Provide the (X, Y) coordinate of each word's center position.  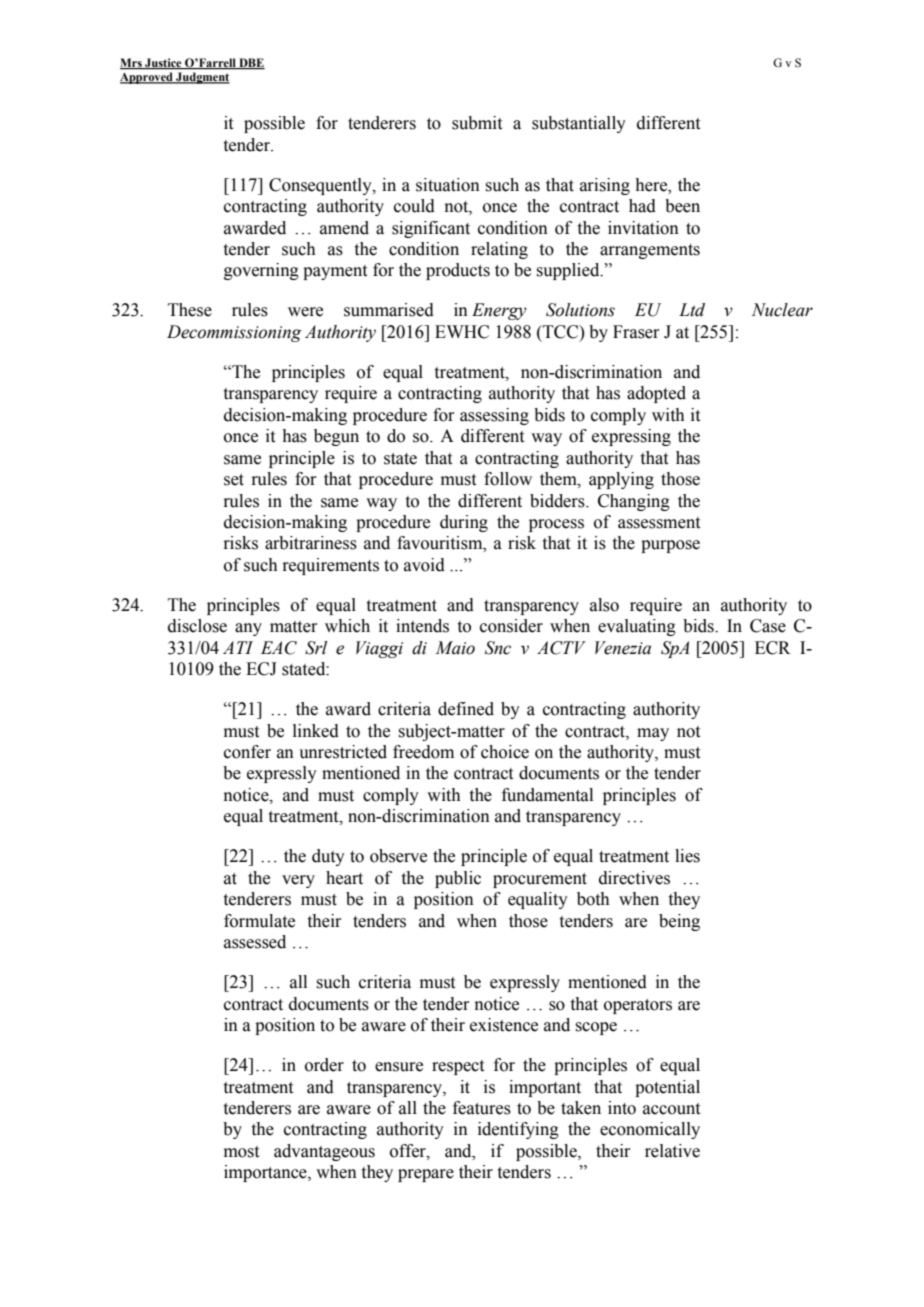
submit (477, 123)
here (652, 185)
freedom (423, 752)
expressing (631, 437)
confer (247, 752)
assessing (494, 416)
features (482, 1108)
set (234, 480)
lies (687, 856)
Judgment (202, 78)
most (241, 1152)
